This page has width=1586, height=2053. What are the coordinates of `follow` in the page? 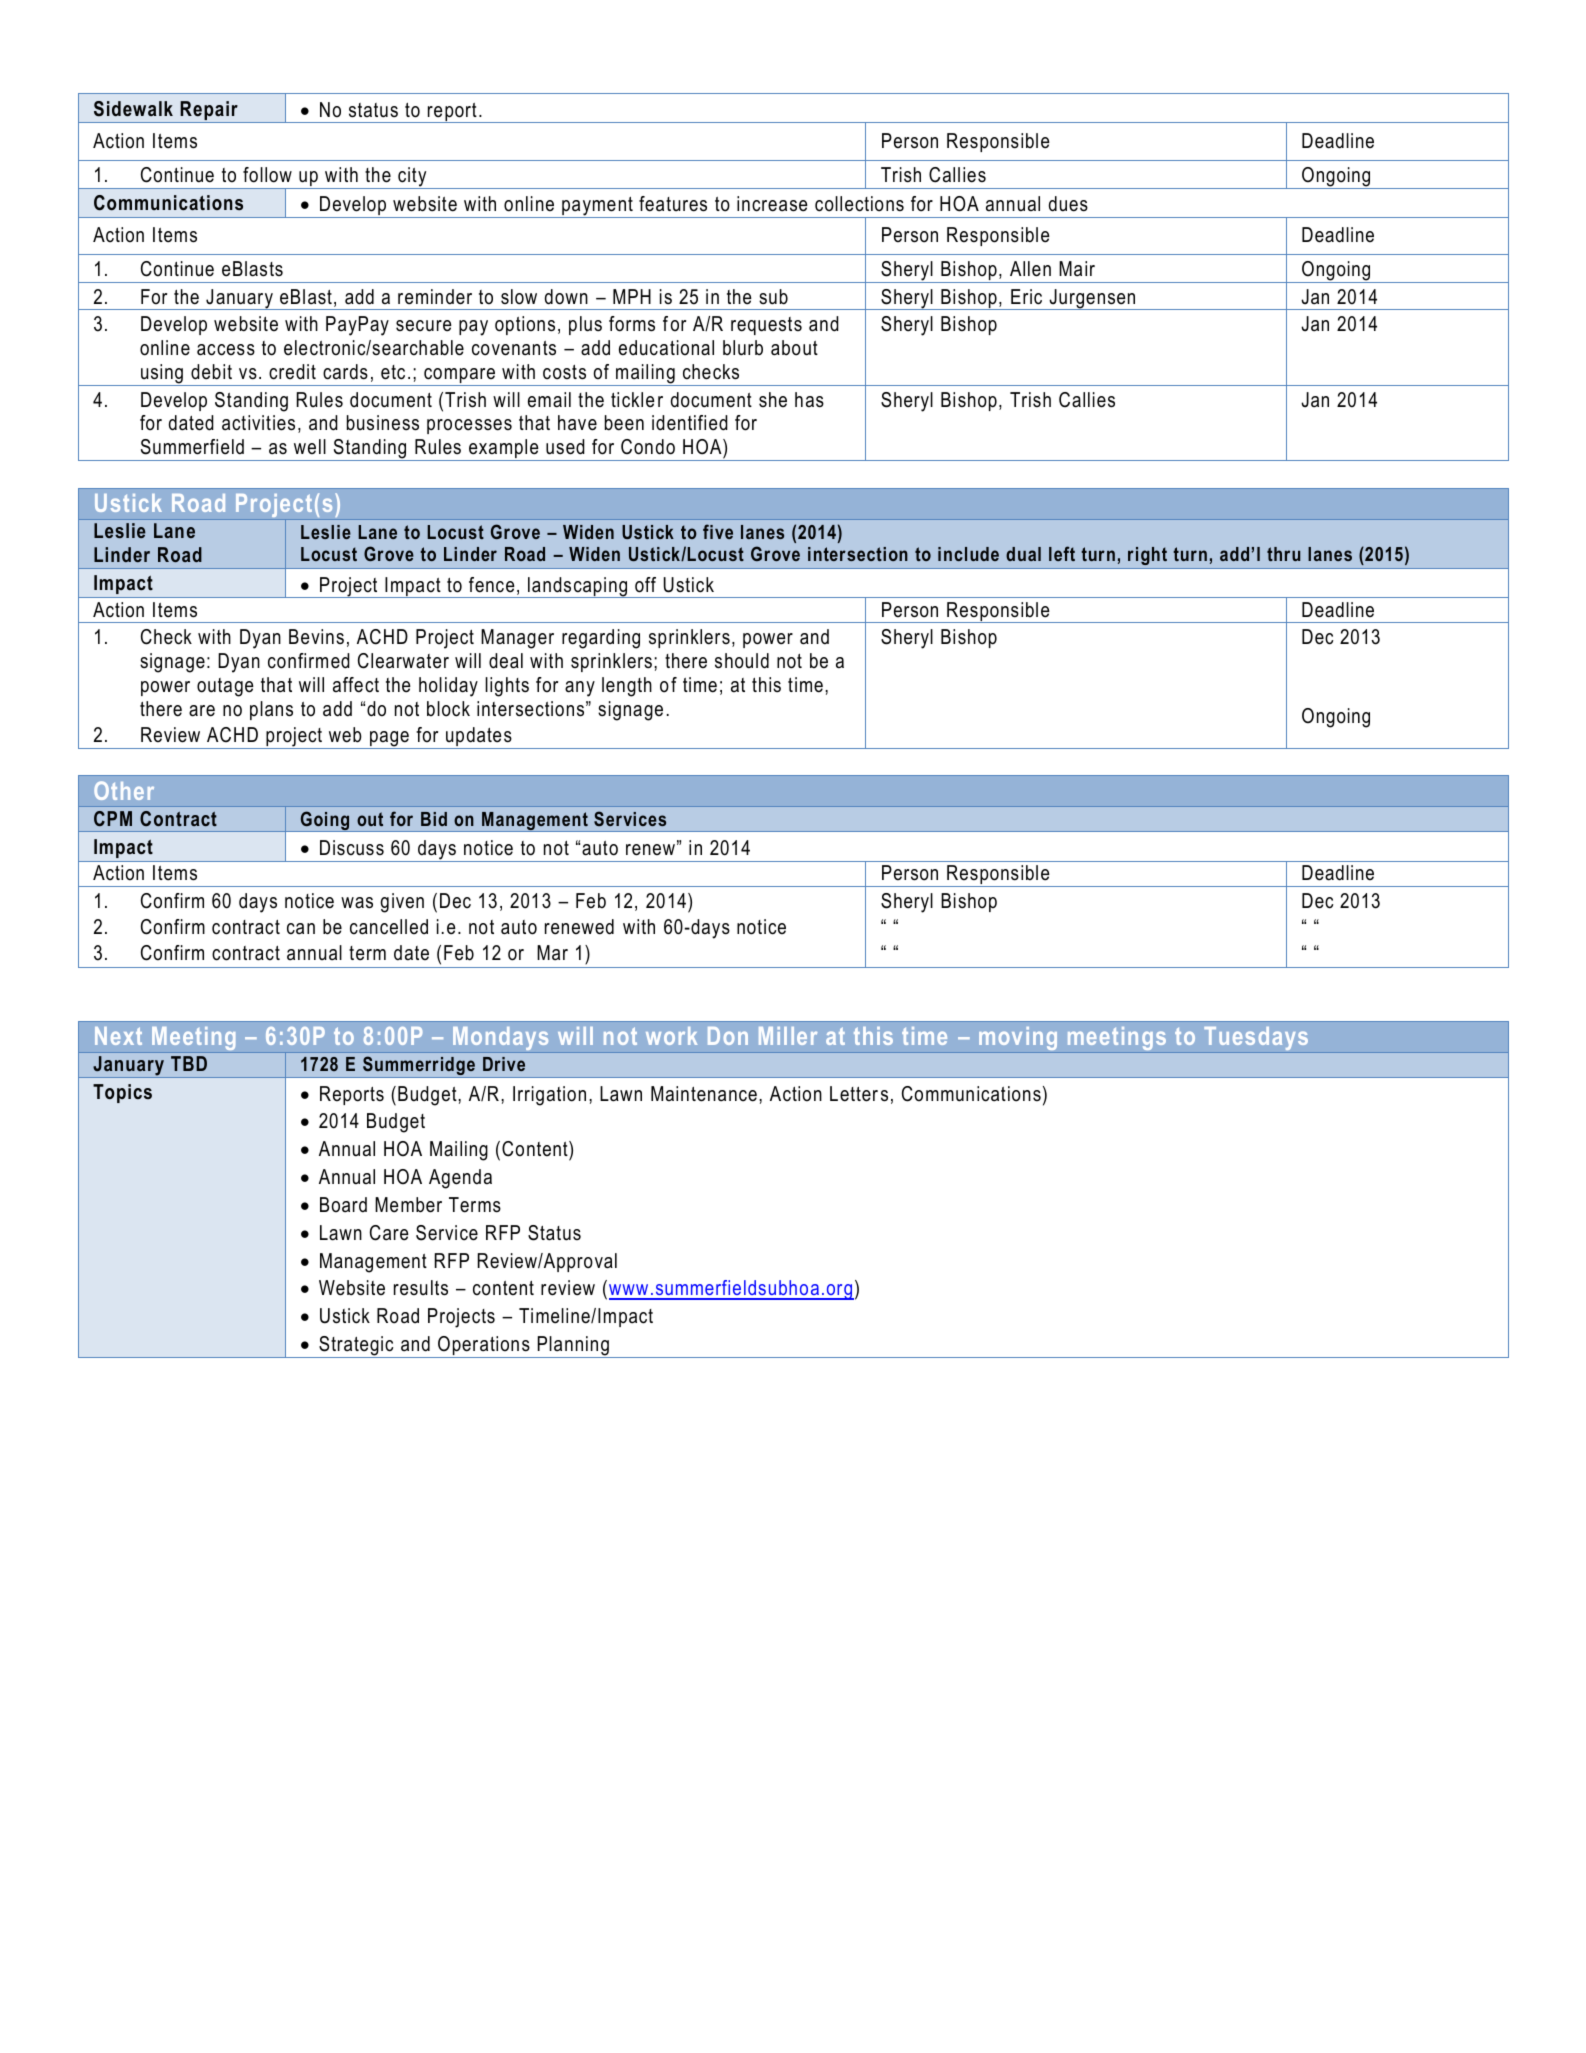 It's located at (267, 175).
